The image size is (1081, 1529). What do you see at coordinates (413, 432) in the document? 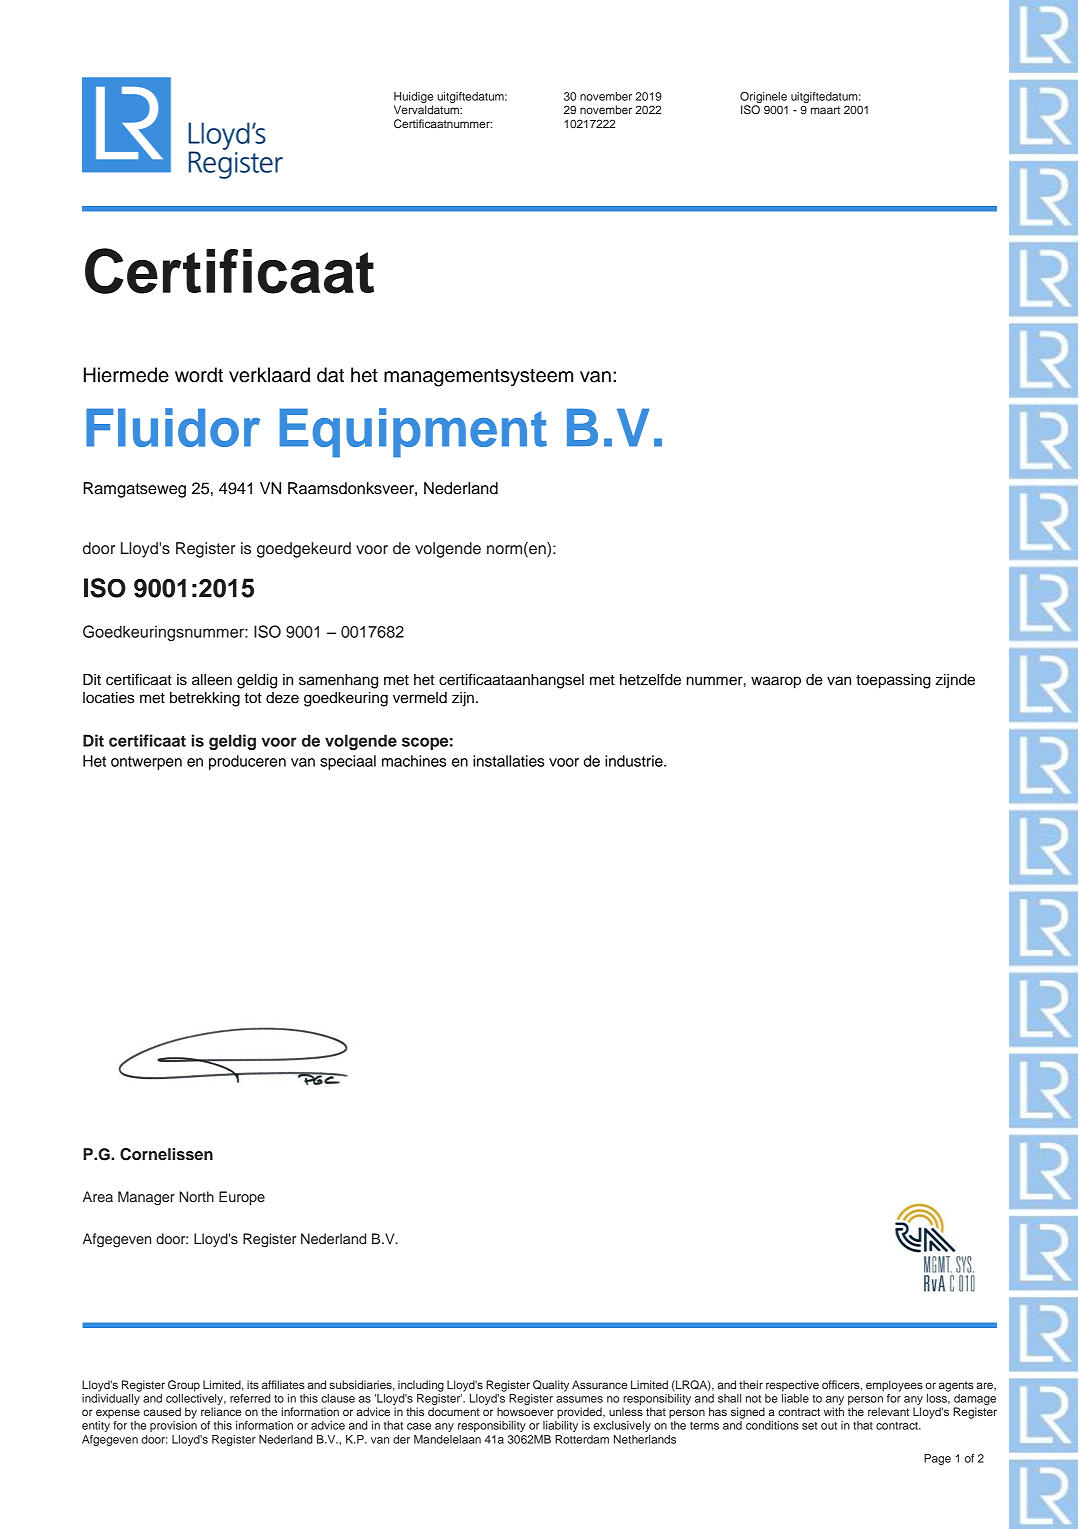
I see `Equipment` at bounding box center [413, 432].
